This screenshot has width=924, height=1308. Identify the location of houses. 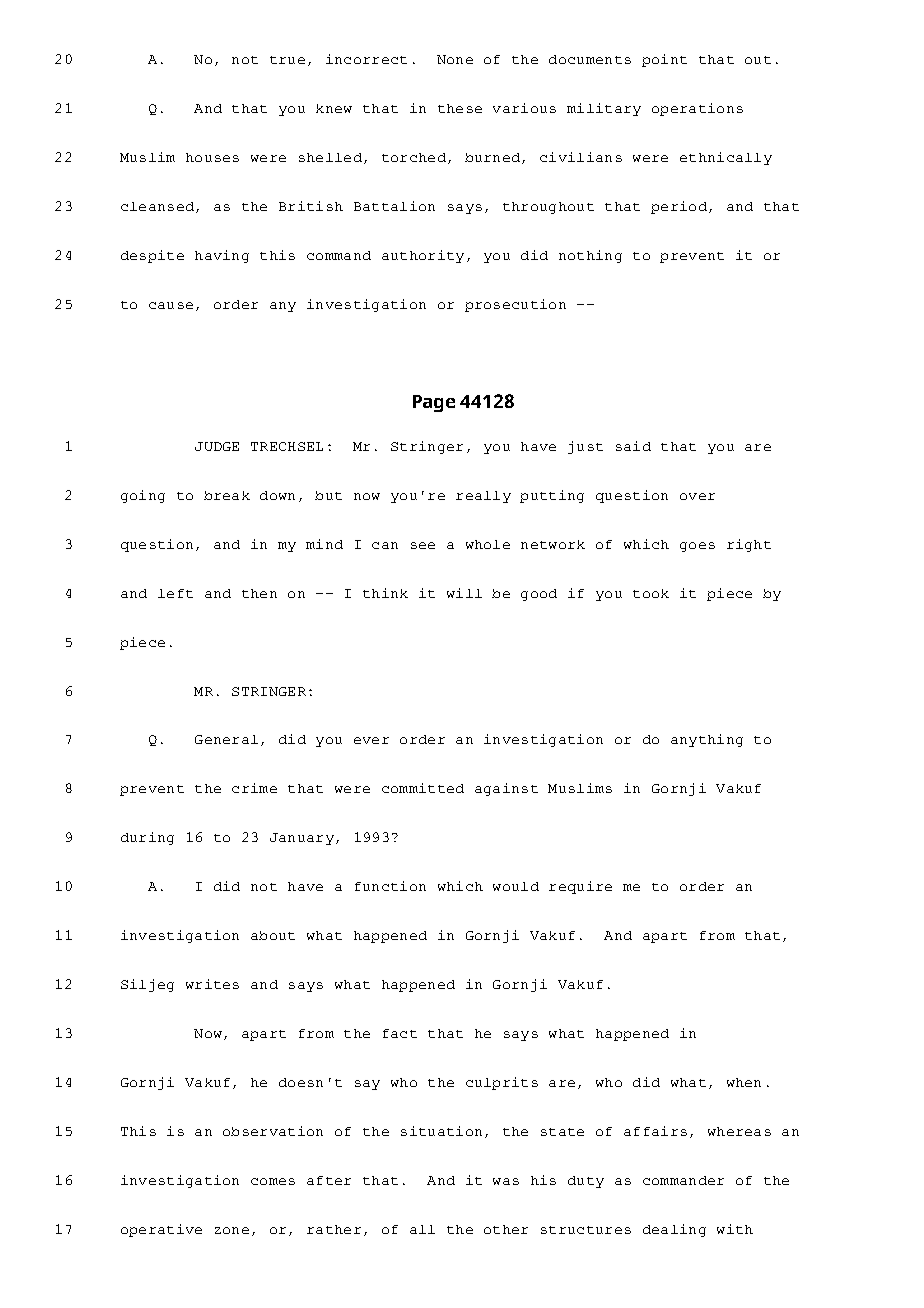
(212, 157).
